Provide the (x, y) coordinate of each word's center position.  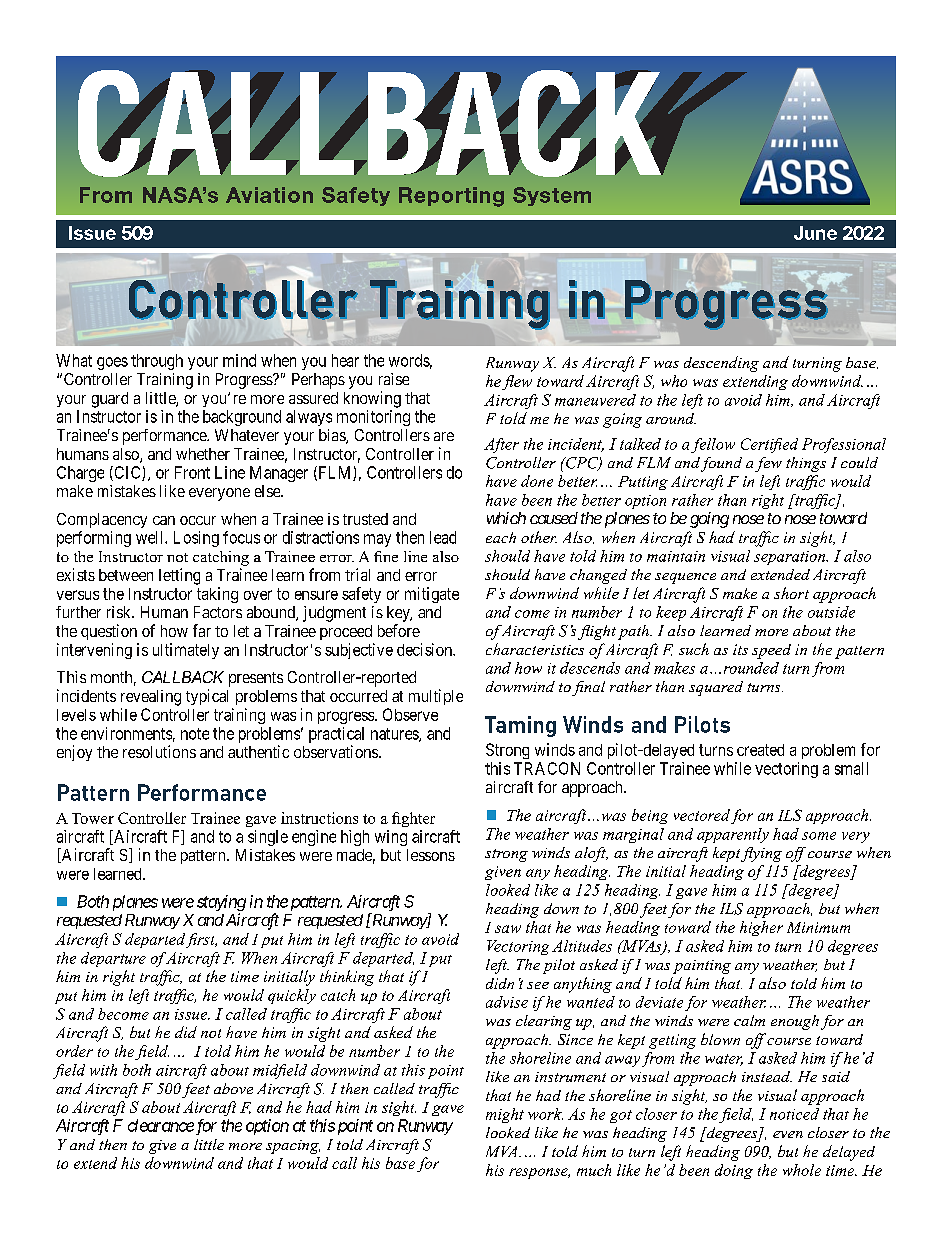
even (788, 1134)
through (157, 362)
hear (345, 360)
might (505, 1115)
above (233, 1088)
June (815, 233)
